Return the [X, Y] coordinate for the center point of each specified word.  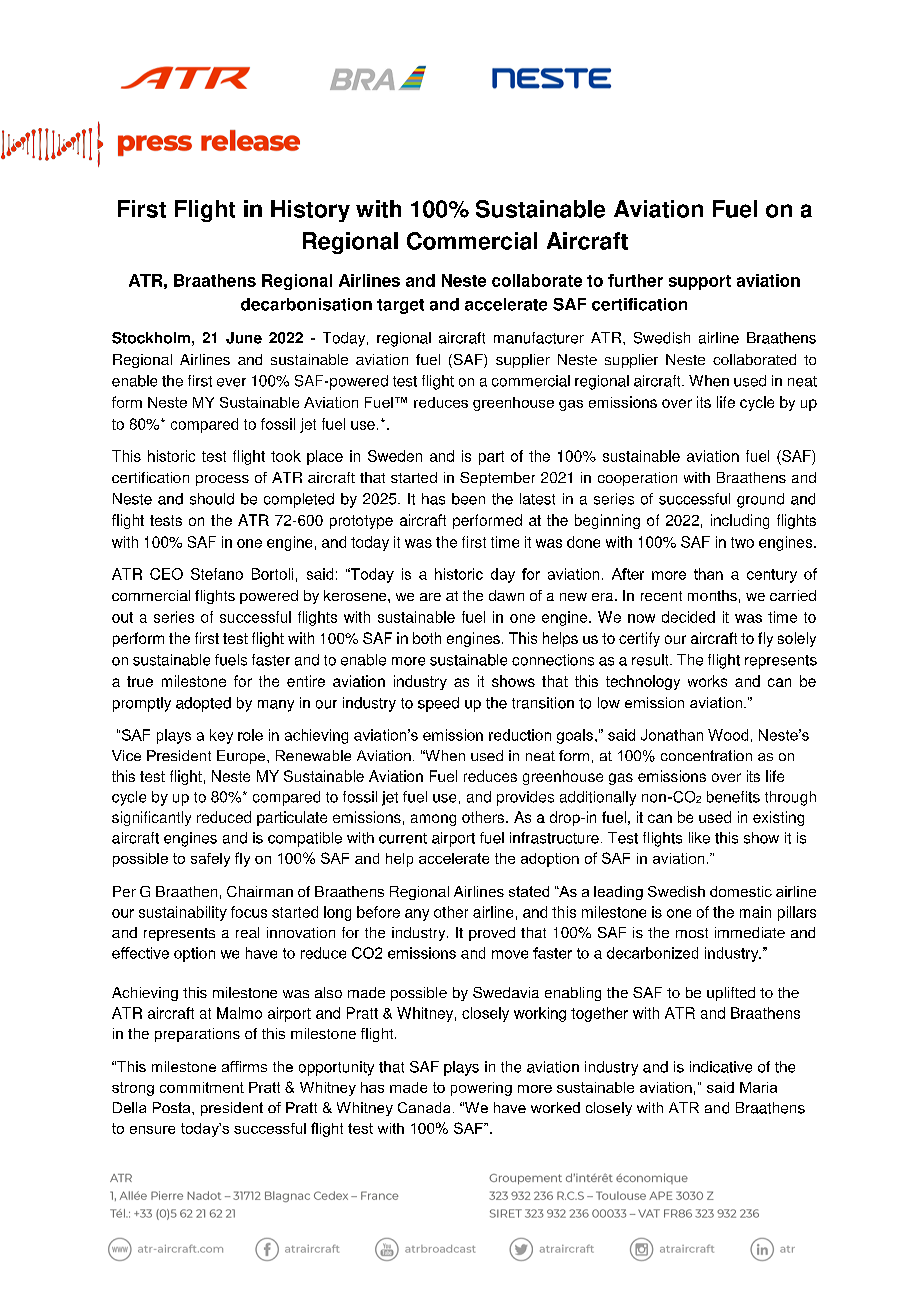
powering [481, 1089]
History [310, 211]
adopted [203, 704]
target [400, 306]
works [707, 681]
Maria [758, 1087]
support [700, 282]
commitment [202, 1087]
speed [438, 704]
